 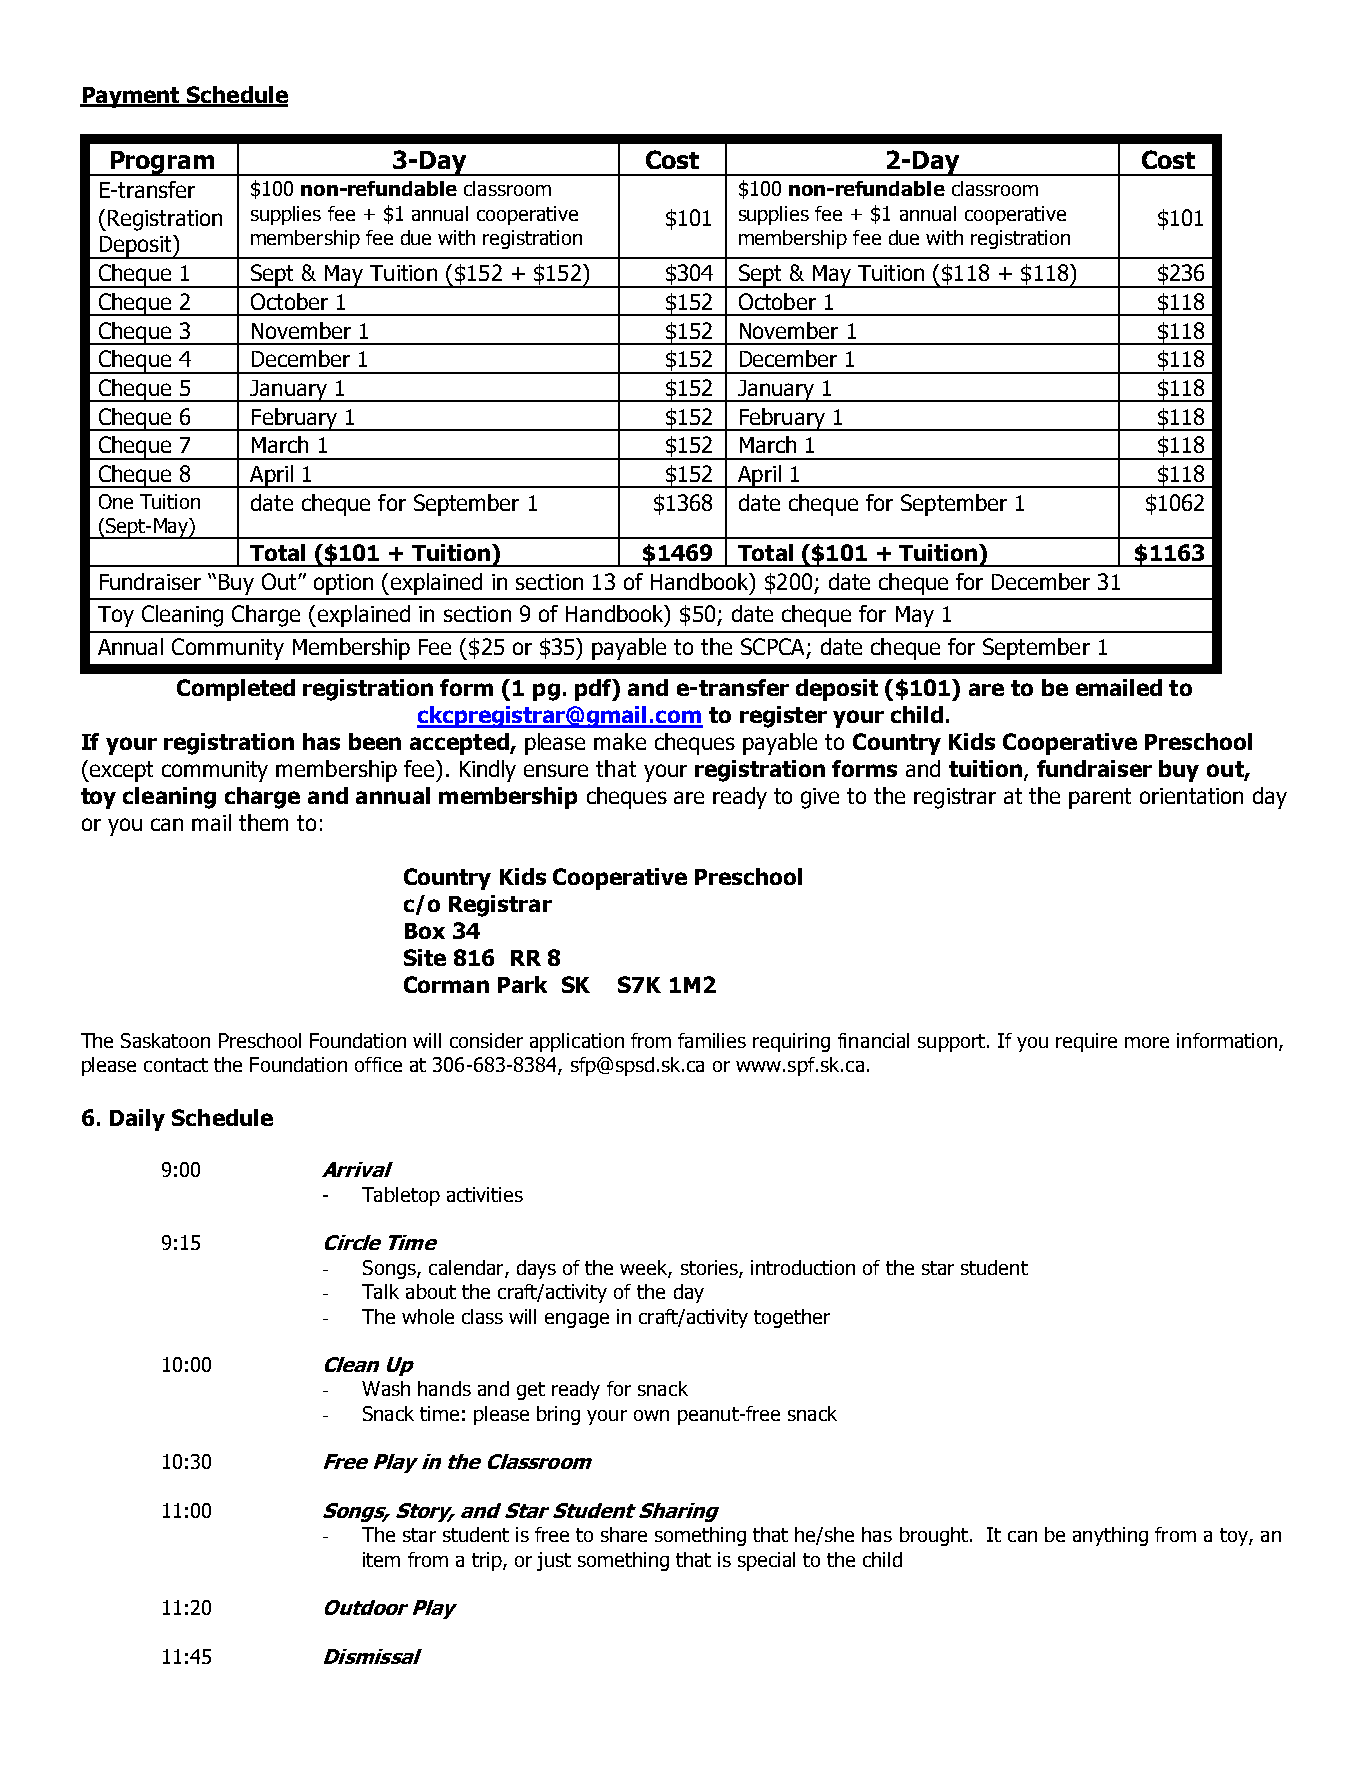 What do you see at coordinates (162, 163) in the document?
I see `Program` at bounding box center [162, 163].
